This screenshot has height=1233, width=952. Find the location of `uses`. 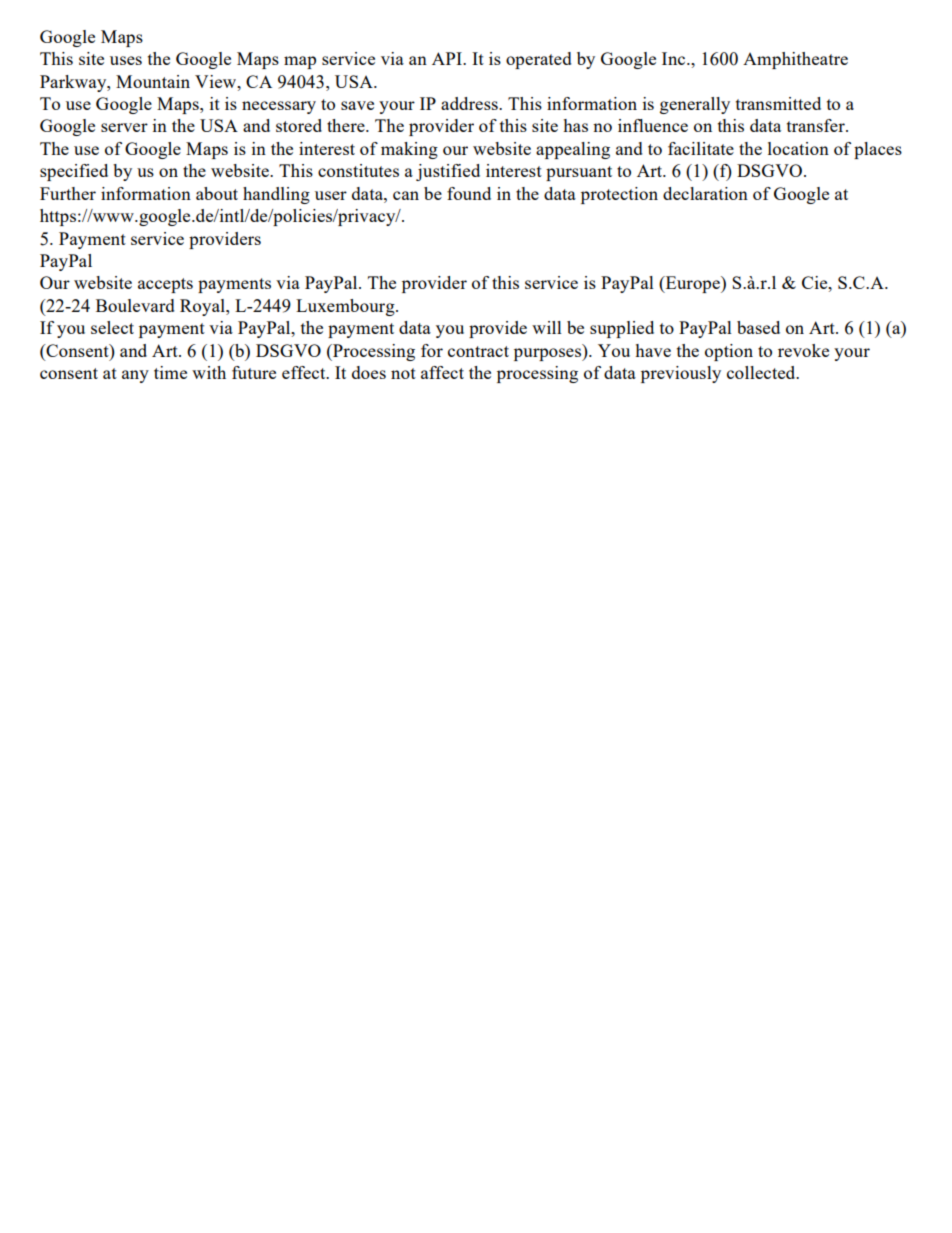

uses is located at coordinates (126, 60).
